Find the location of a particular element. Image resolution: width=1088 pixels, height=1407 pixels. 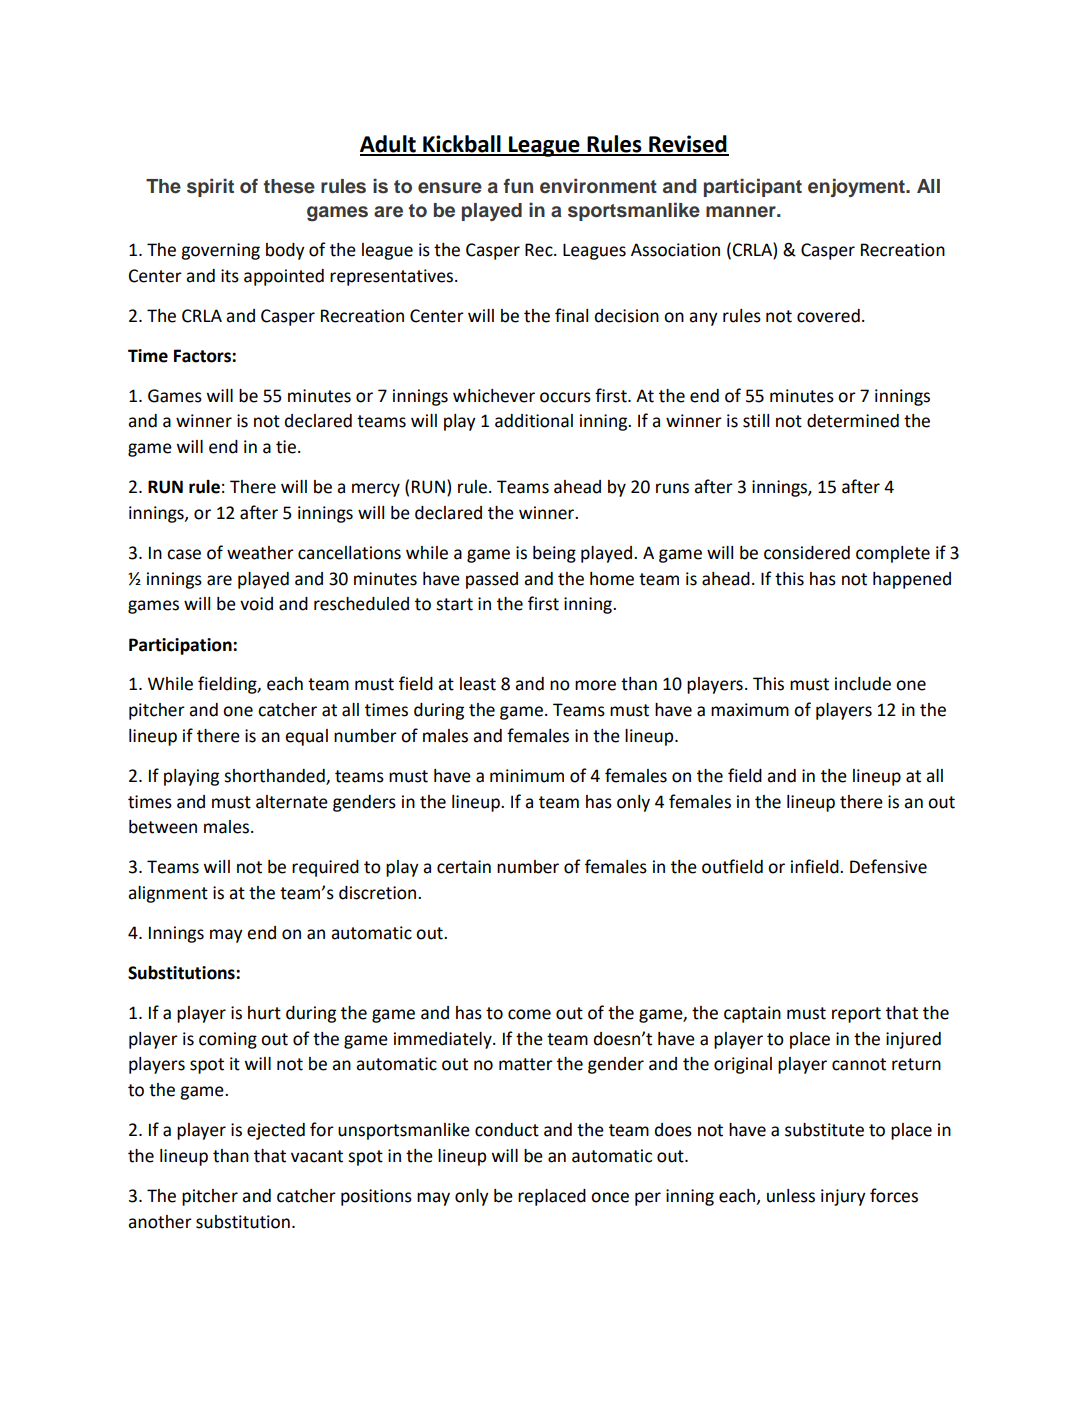

equal is located at coordinates (306, 737).
